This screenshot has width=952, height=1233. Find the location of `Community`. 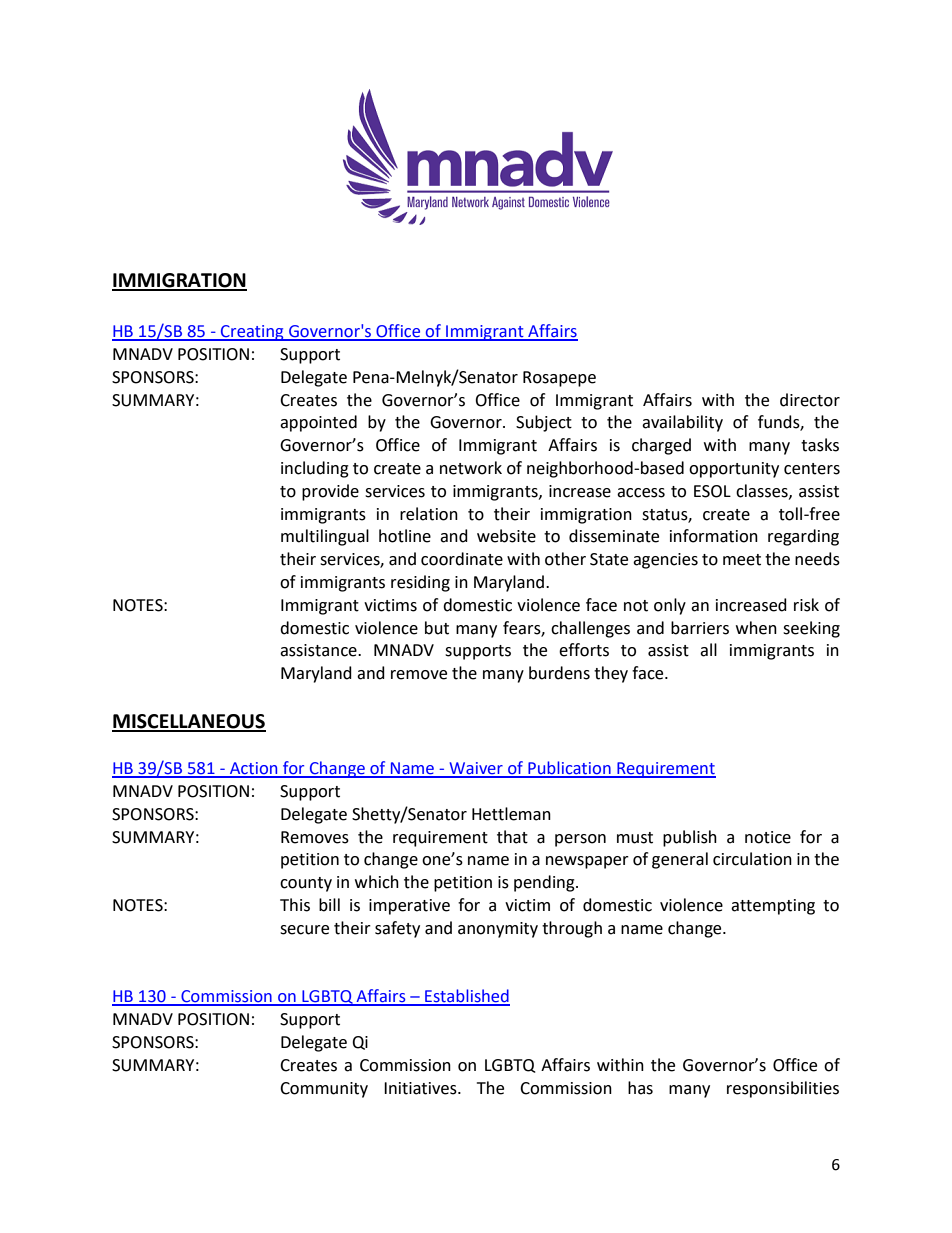

Community is located at coordinates (324, 1090).
